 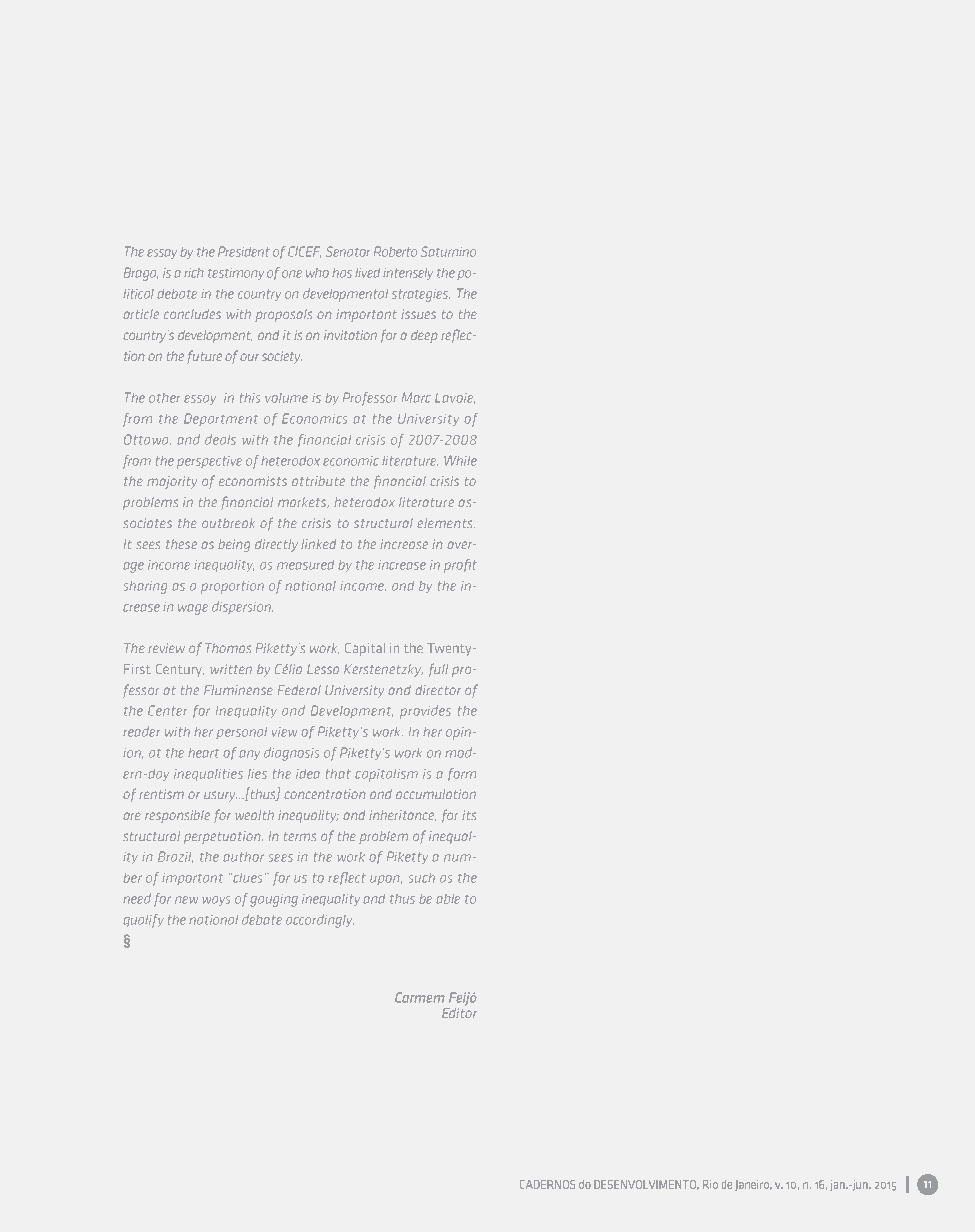 I want to click on Center, so click(x=167, y=710).
